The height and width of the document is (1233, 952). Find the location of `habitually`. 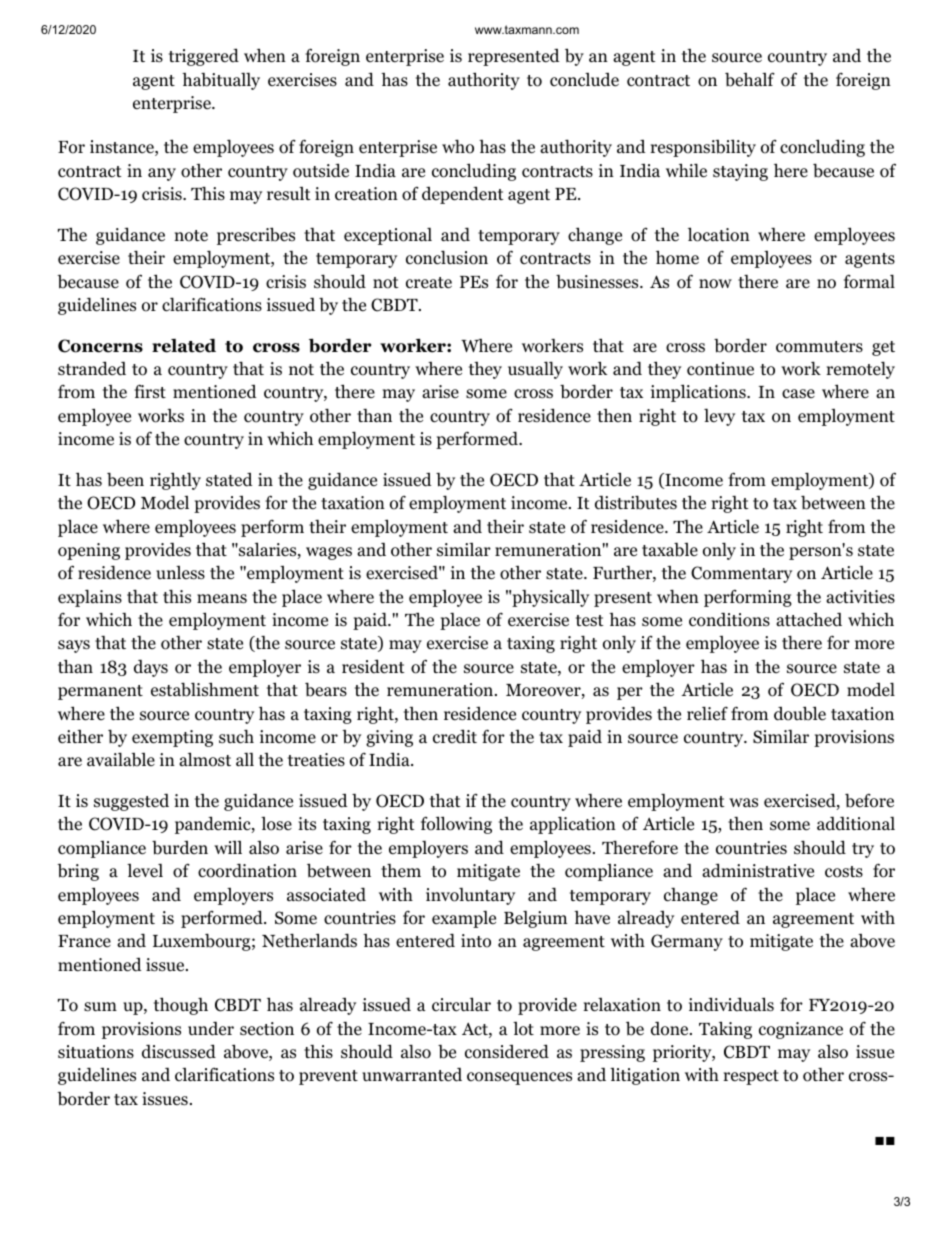

habitually is located at coordinates (221, 81).
